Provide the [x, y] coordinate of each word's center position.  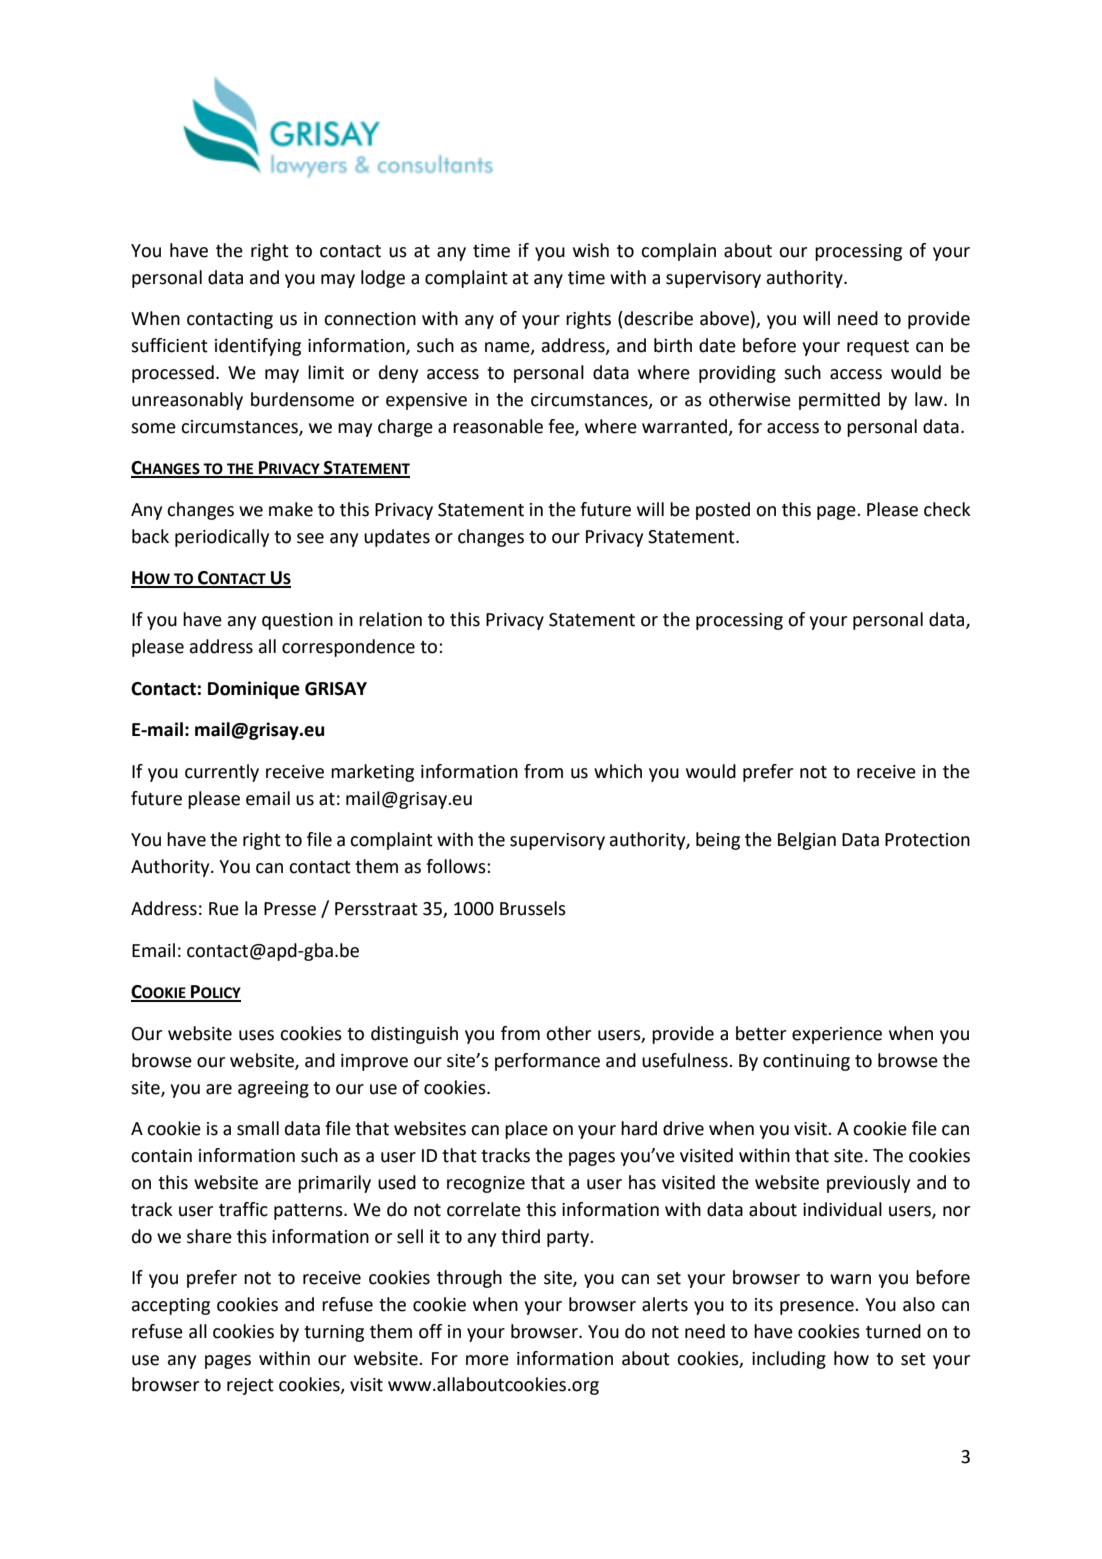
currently [222, 773]
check [947, 509]
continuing [806, 1062]
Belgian [807, 841]
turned [893, 1331]
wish [591, 250]
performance [547, 1062]
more [487, 1360]
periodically [222, 538]
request [878, 348]
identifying [258, 347]
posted [723, 511]
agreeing [273, 1089]
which [618, 771]
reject [250, 1386]
